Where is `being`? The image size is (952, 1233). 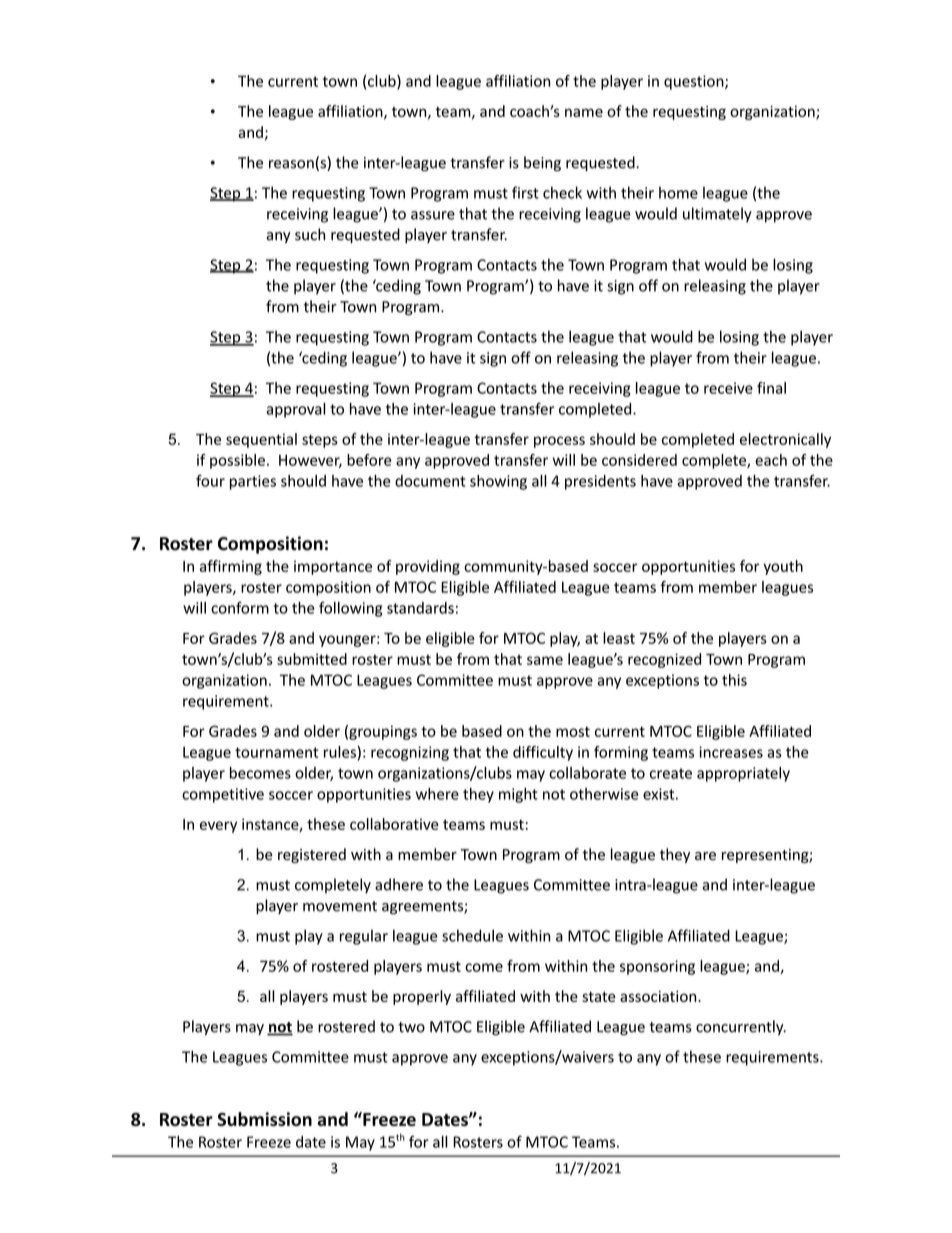 being is located at coordinates (542, 164).
